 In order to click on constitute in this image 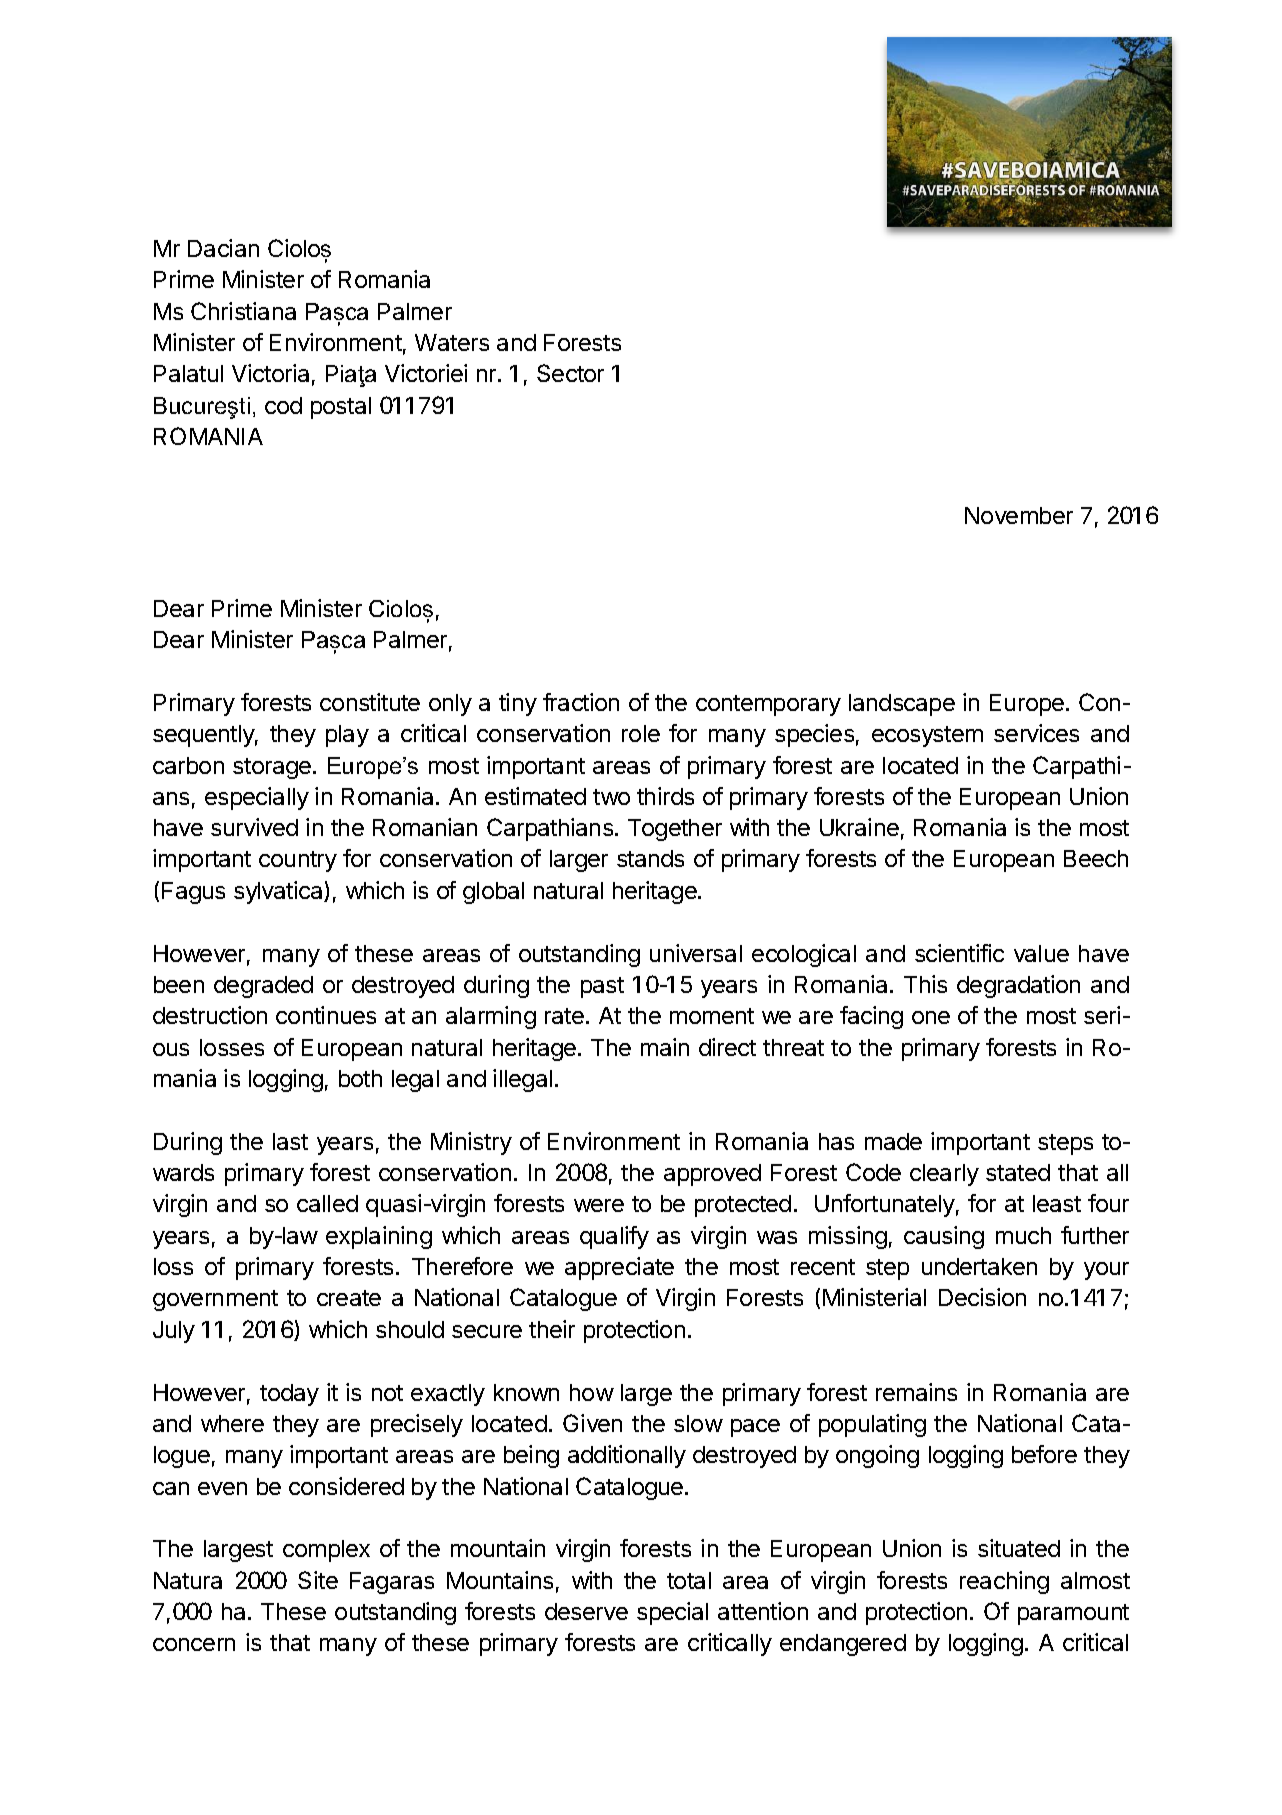, I will do `click(370, 702)`.
